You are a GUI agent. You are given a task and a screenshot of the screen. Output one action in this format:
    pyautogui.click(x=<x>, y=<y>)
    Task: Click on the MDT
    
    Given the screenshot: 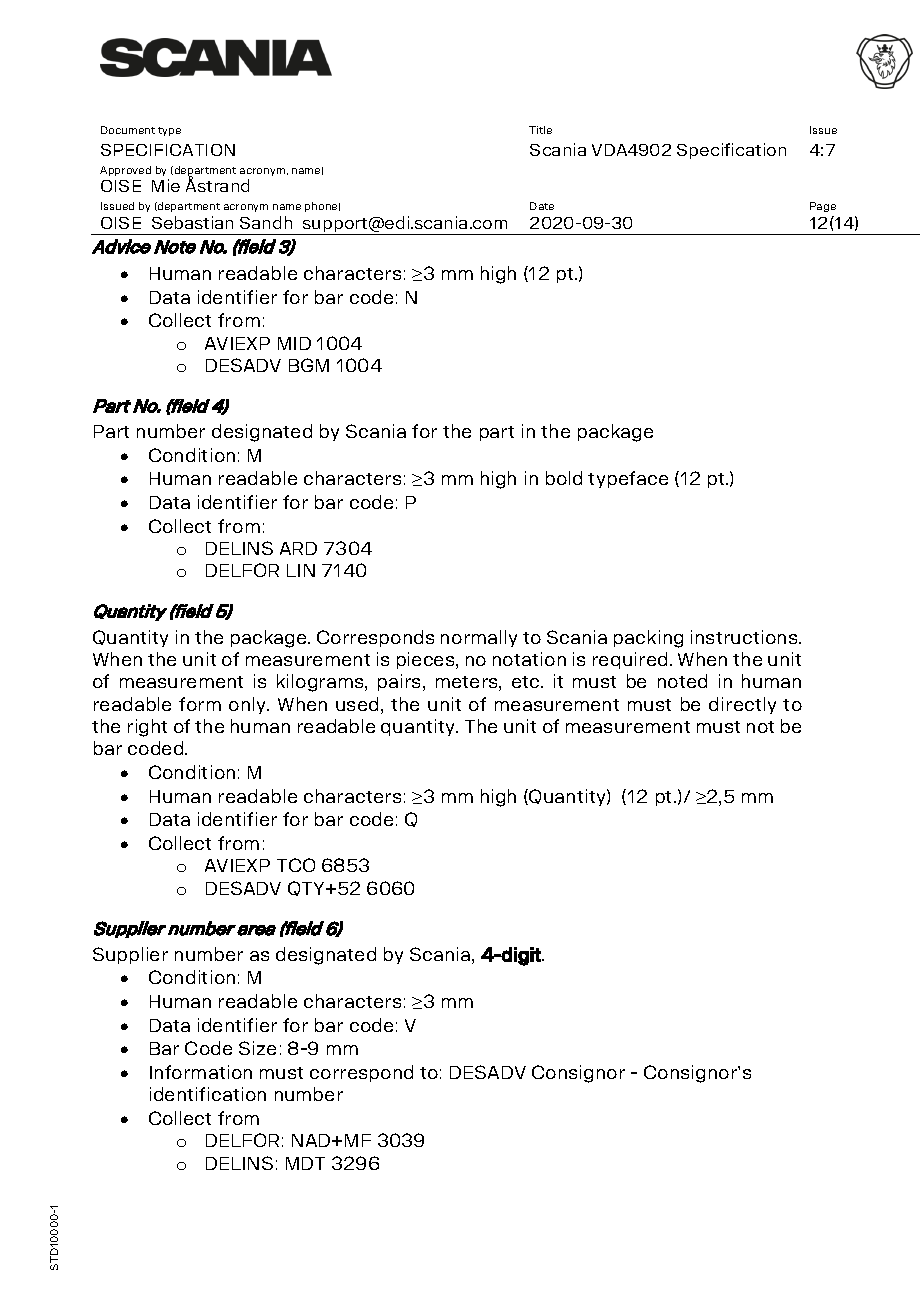 What is the action you would take?
    pyautogui.click(x=305, y=1163)
